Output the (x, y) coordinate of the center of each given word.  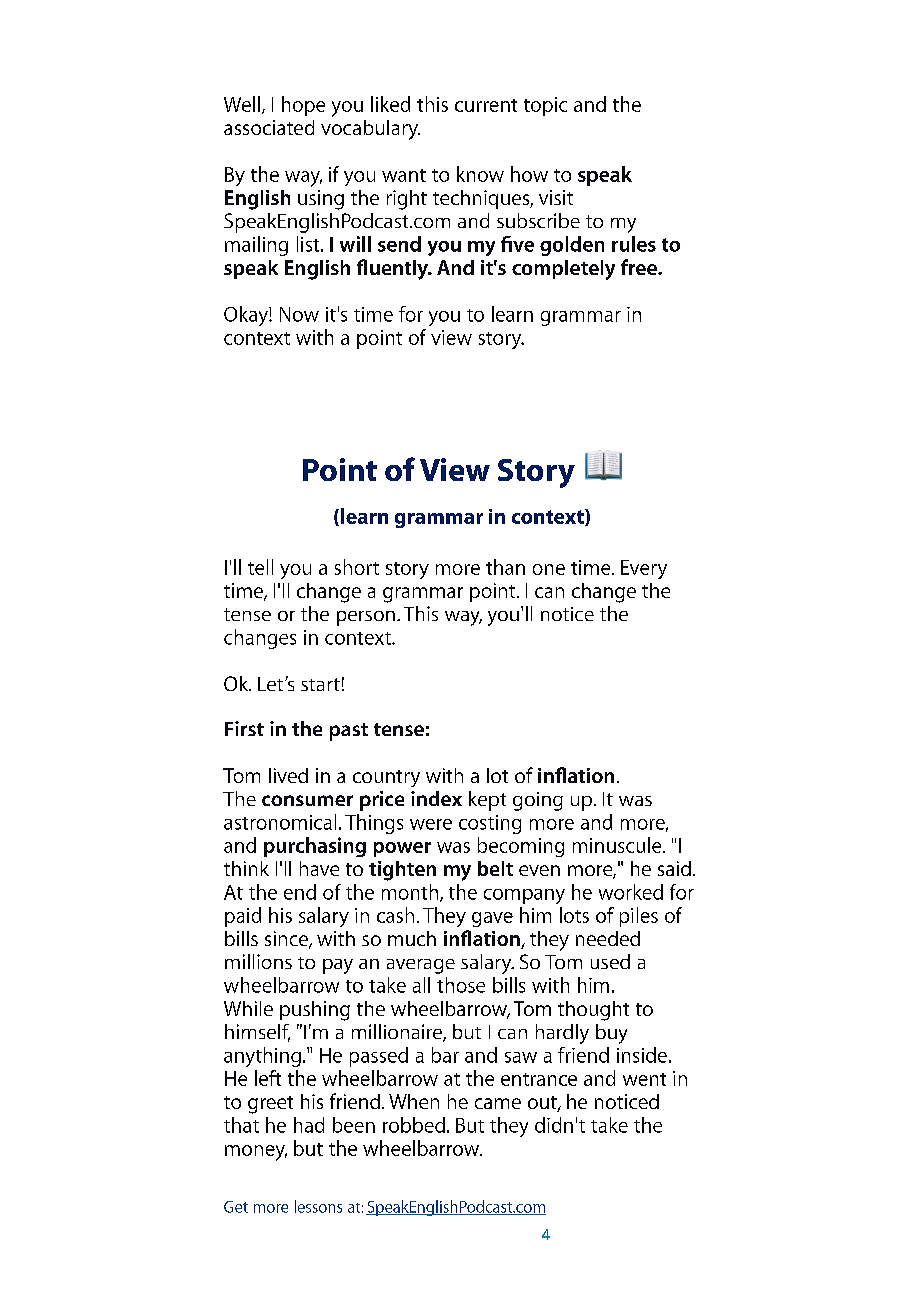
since (287, 940)
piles (639, 917)
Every (644, 569)
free (640, 267)
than (505, 567)
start (320, 684)
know (480, 174)
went (644, 1079)
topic (545, 106)
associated (269, 127)
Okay (247, 316)
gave (492, 919)
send (399, 244)
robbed (414, 1125)
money (256, 1153)
